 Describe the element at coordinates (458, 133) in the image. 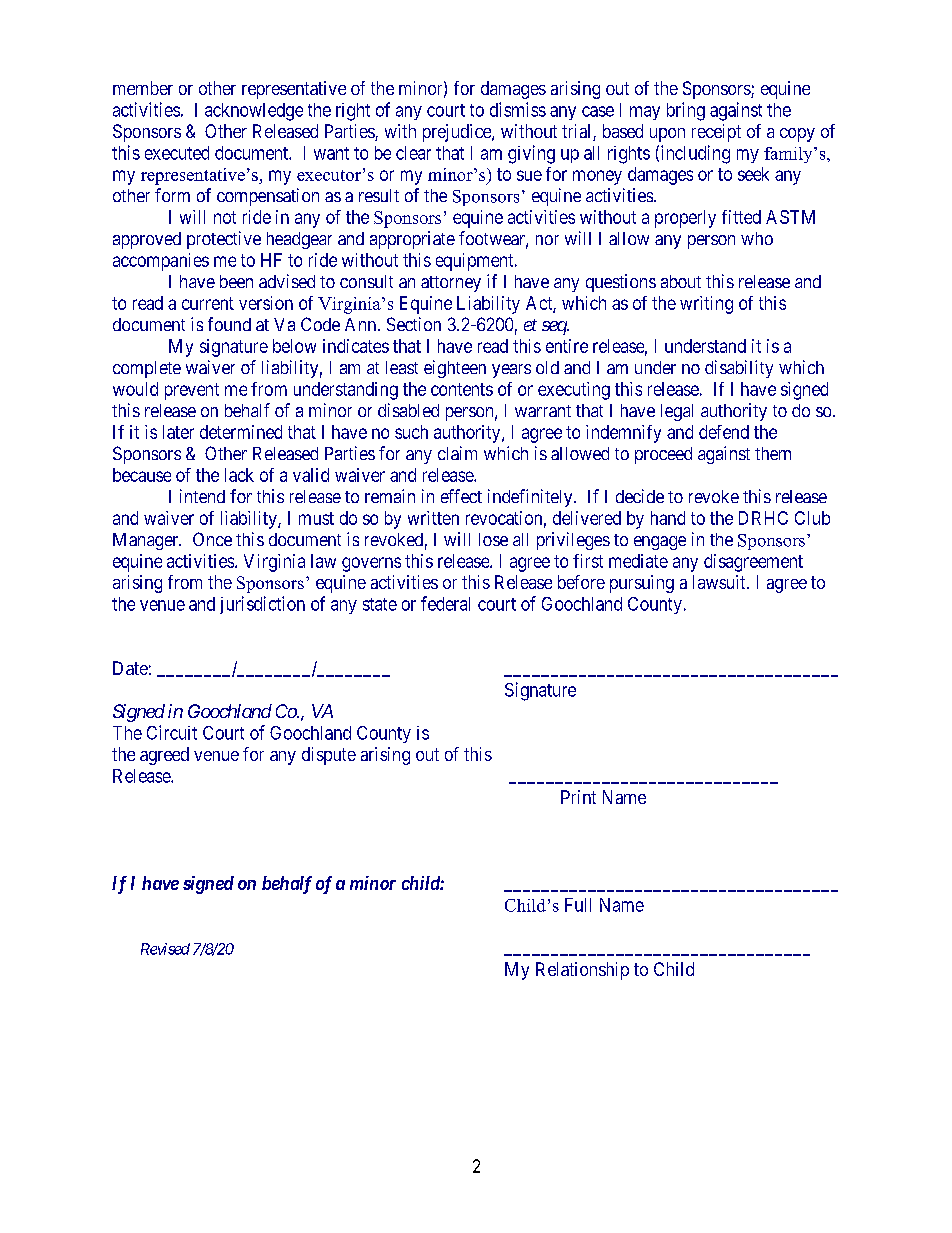

I see `prejudice` at that location.
